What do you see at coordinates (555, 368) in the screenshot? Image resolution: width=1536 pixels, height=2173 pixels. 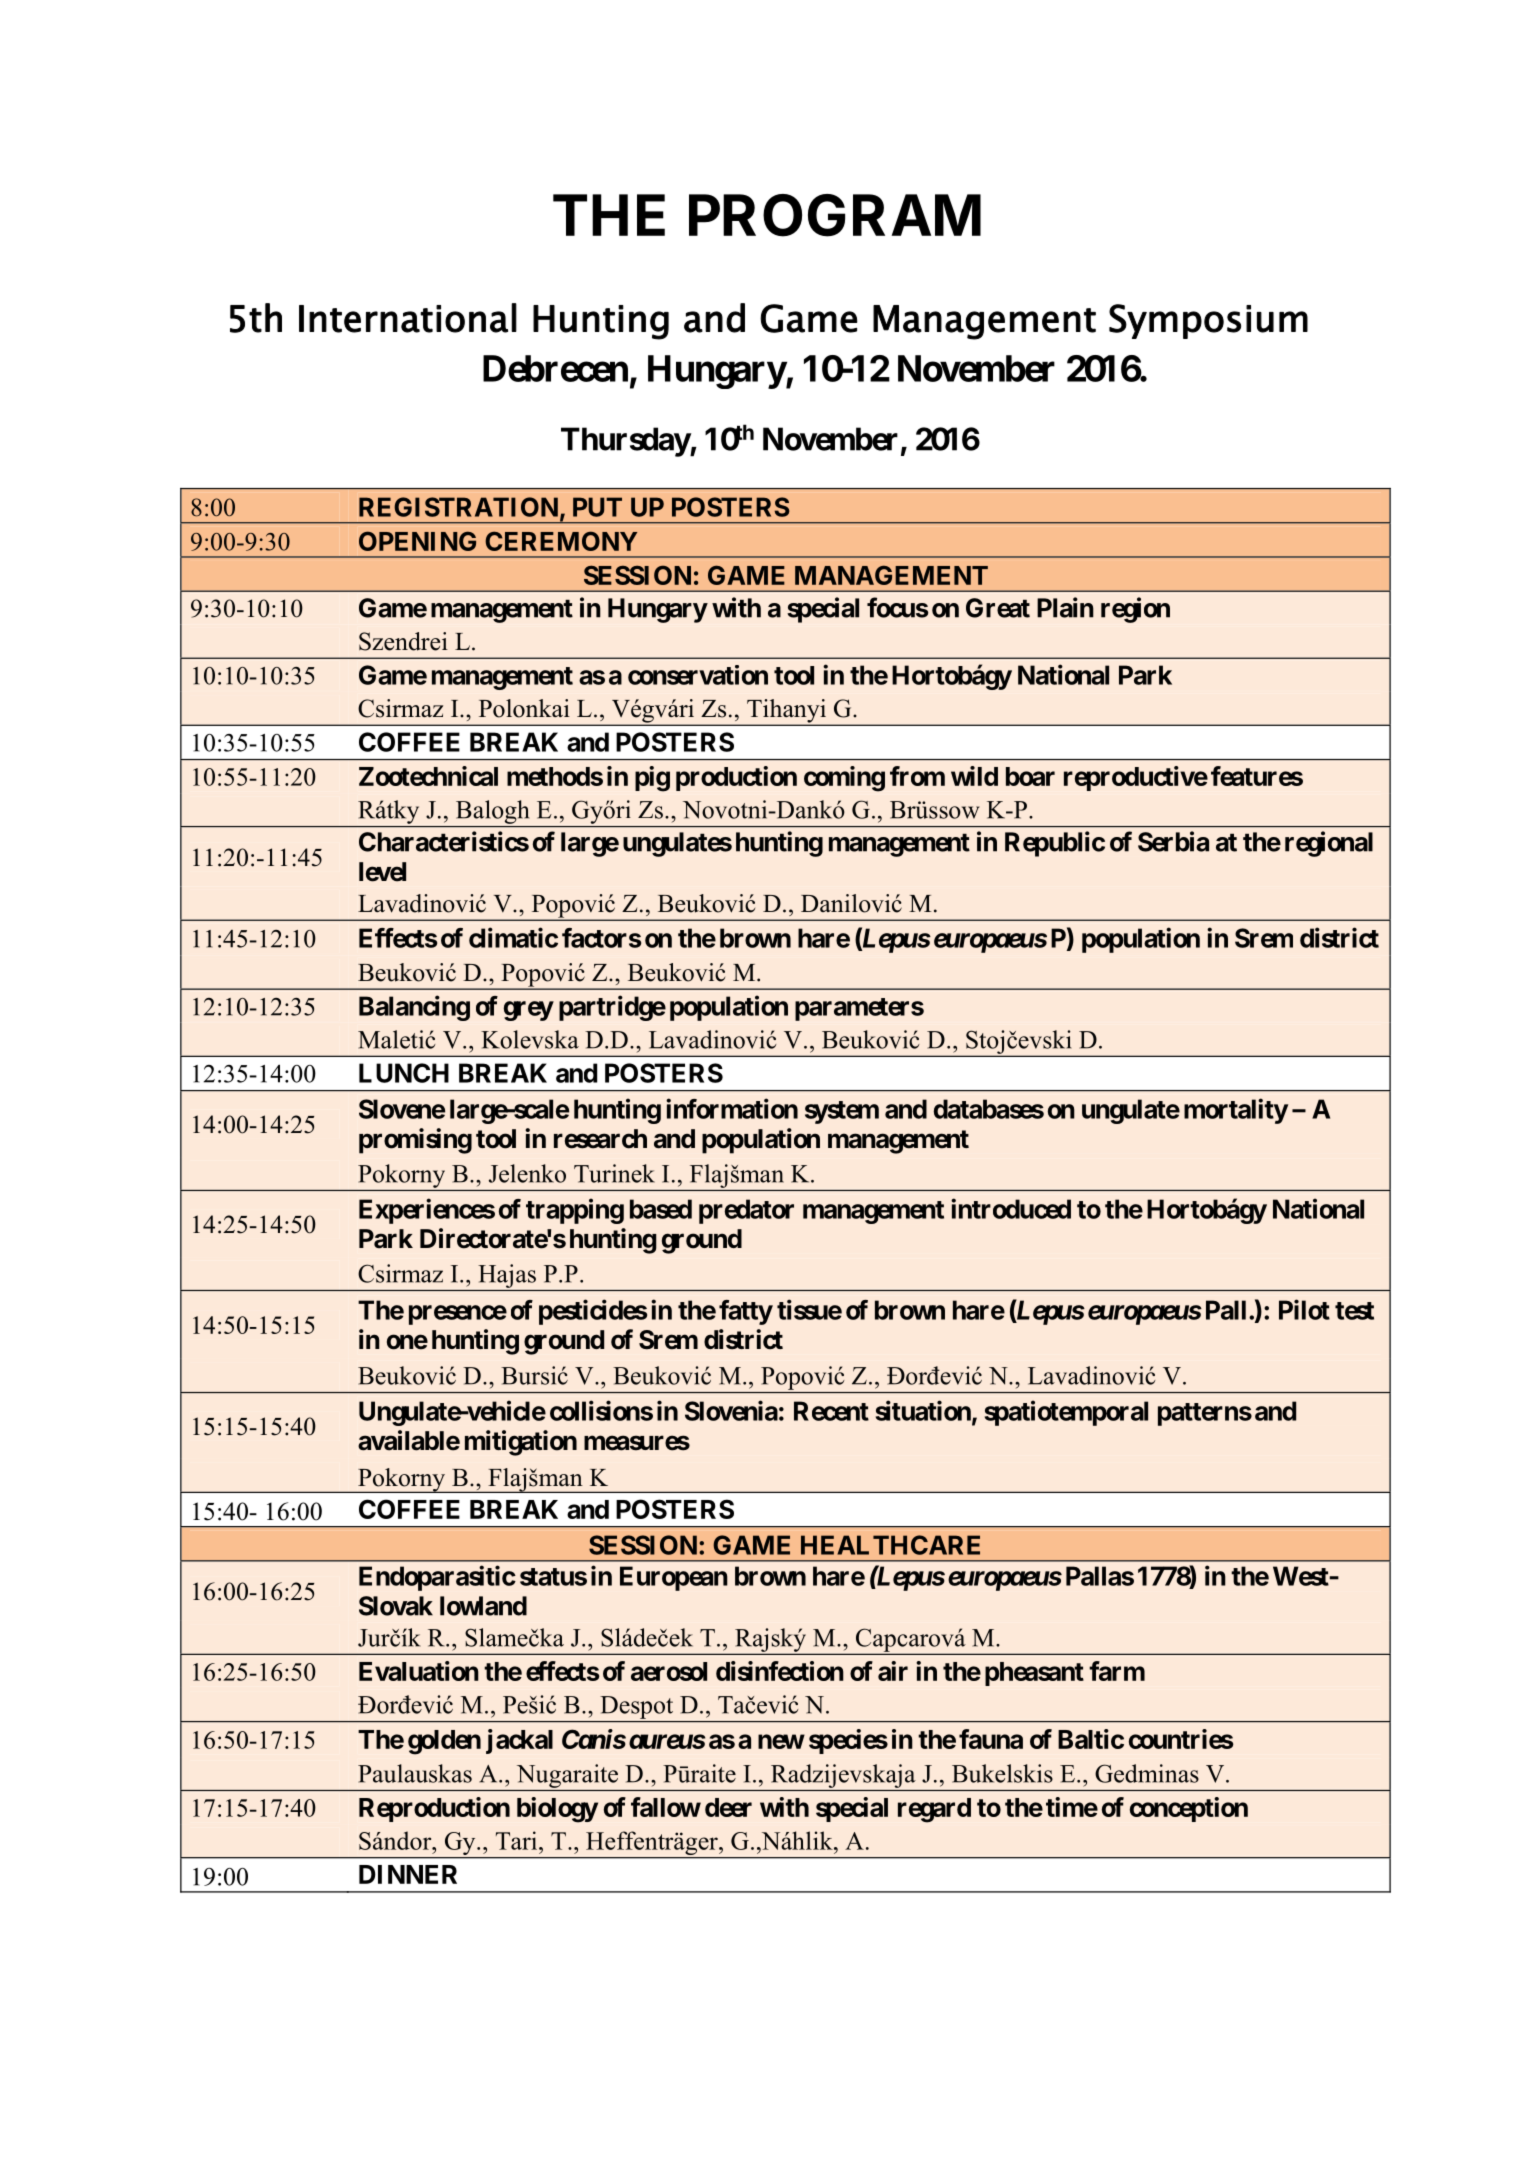 I see `Debrecen` at bounding box center [555, 368].
